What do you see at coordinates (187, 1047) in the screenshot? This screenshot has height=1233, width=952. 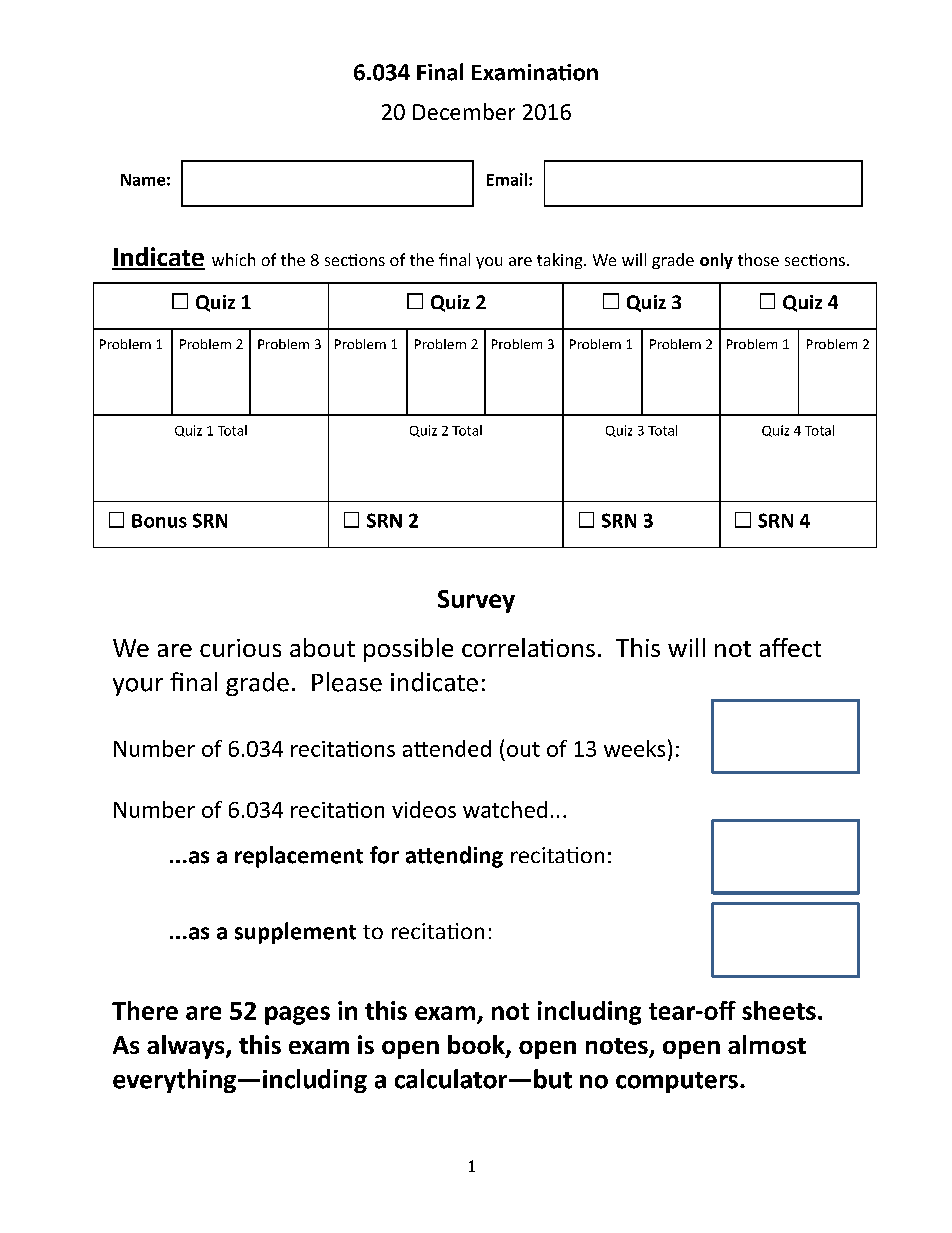 I see `always` at bounding box center [187, 1047].
